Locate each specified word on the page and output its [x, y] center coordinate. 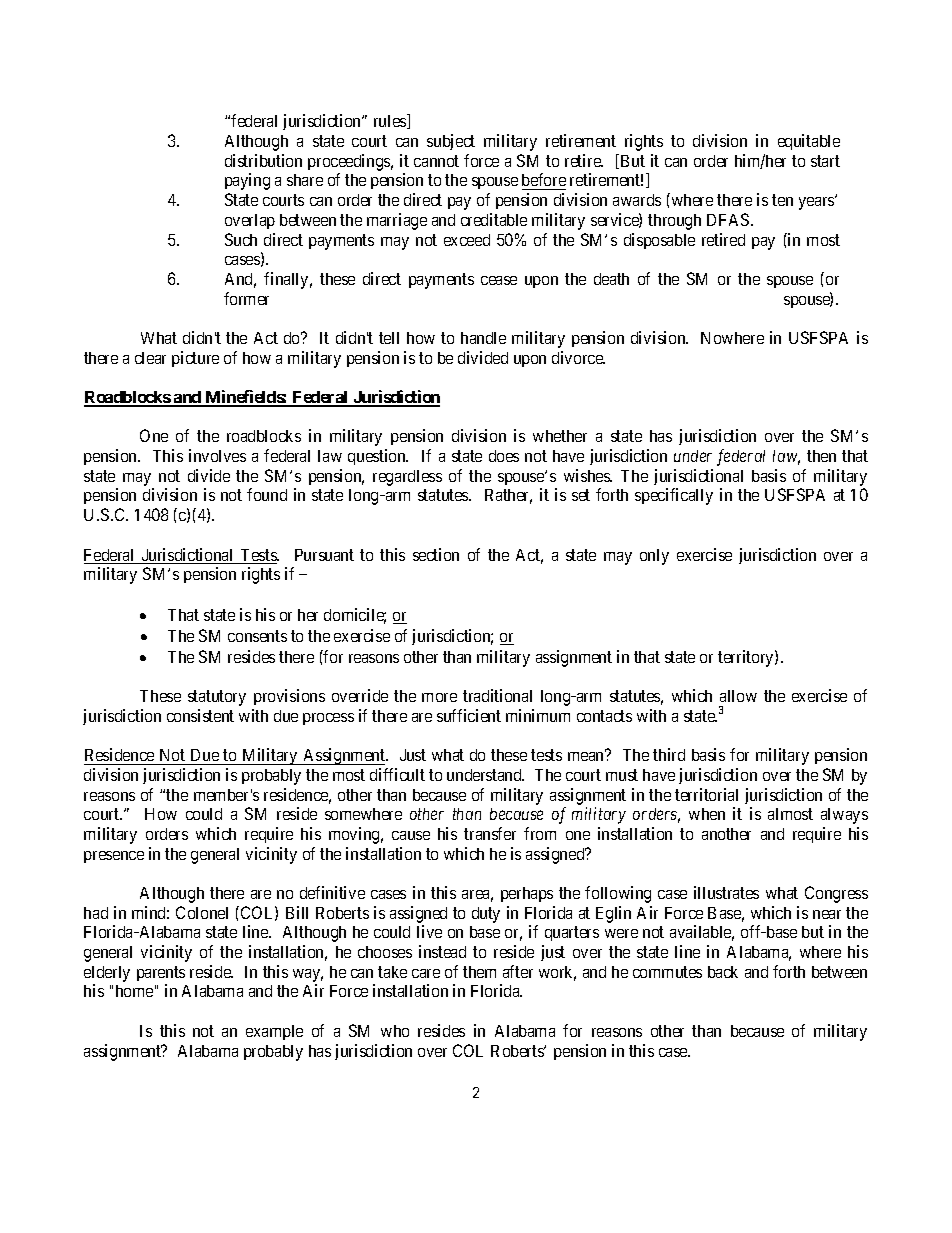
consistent [200, 715]
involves [217, 455]
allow [738, 696]
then [821, 456]
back [723, 972]
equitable [809, 142]
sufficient [469, 715]
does [504, 456]
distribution [263, 160]
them [479, 972]
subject [451, 142]
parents [161, 975]
